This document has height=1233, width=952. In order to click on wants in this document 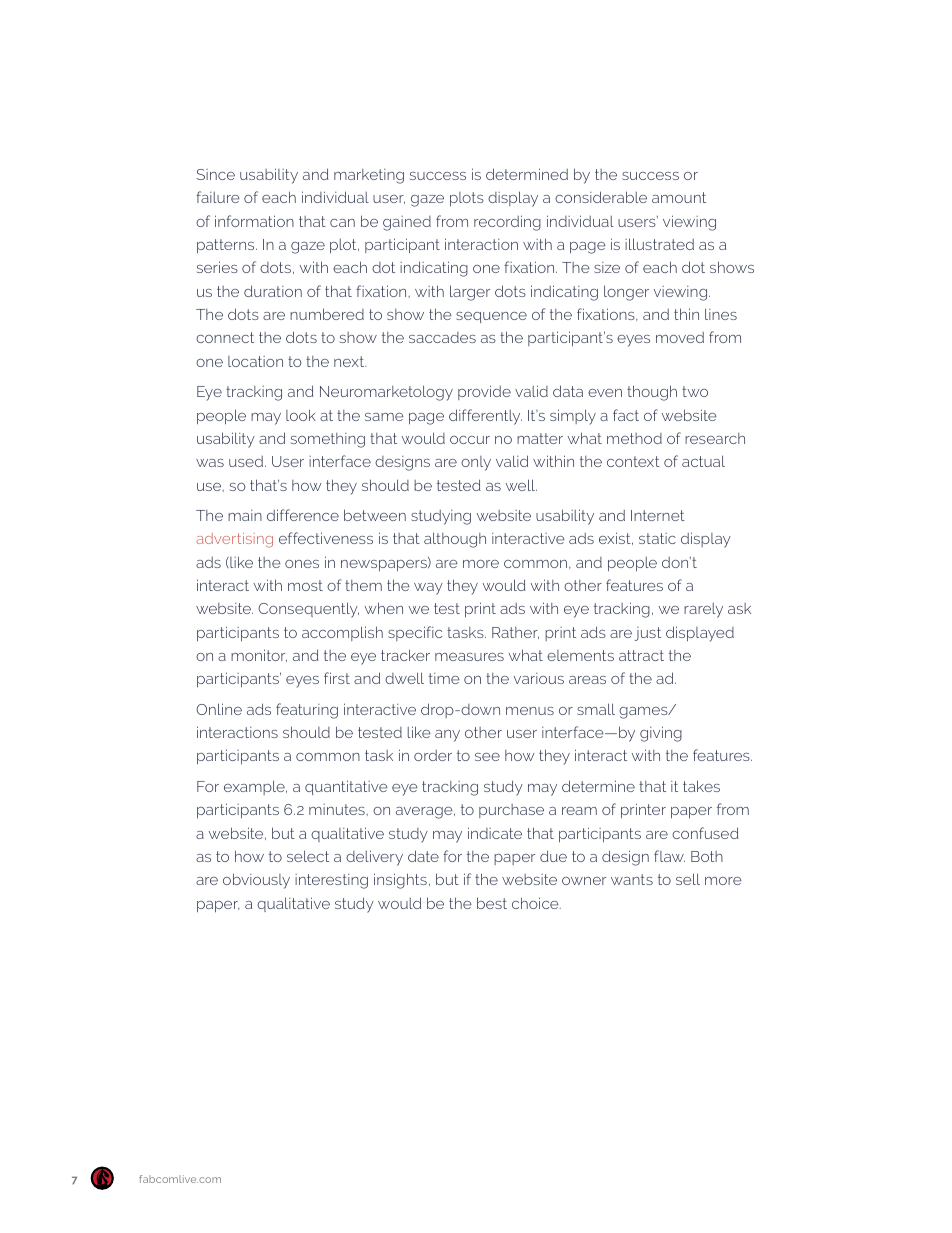, I will do `click(632, 879)`.
